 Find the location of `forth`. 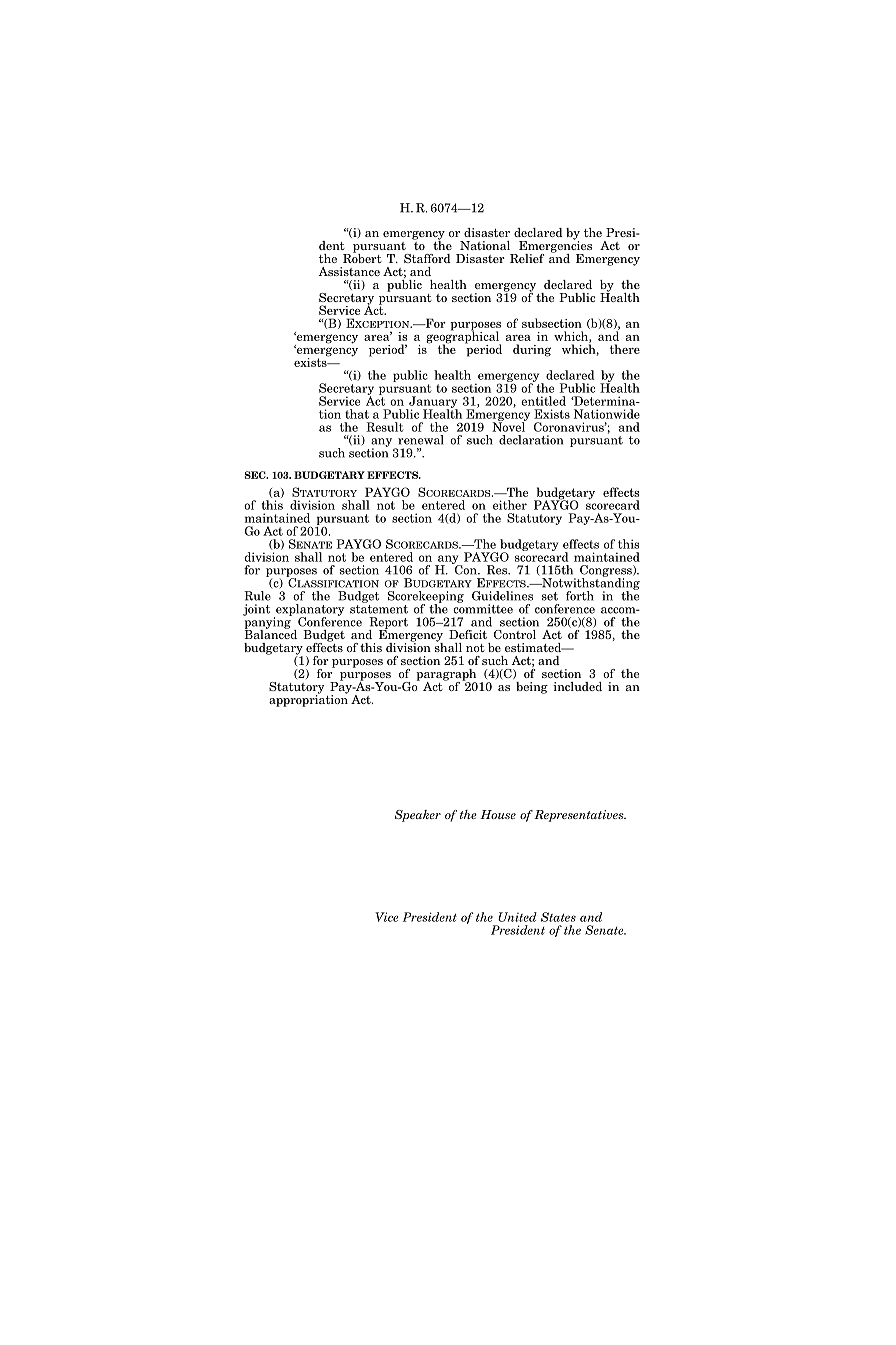

forth is located at coordinates (580, 596).
